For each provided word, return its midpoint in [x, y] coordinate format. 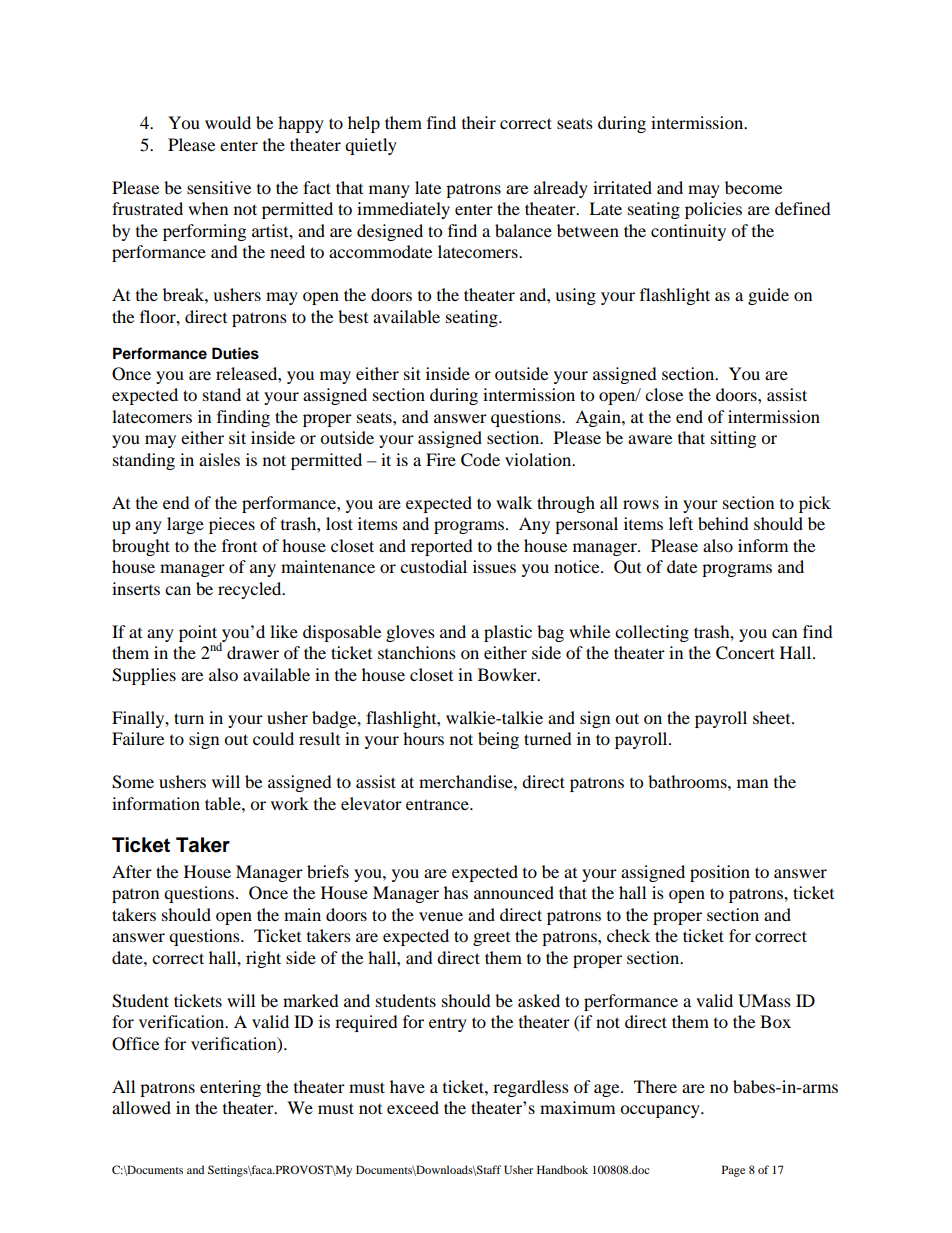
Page [733, 1171]
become [753, 187]
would [228, 122]
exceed [413, 1107]
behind [723, 523]
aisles [219, 459]
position [720, 873]
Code [480, 460]
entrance [438, 805]
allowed [141, 1107]
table [224, 803]
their [479, 122]
